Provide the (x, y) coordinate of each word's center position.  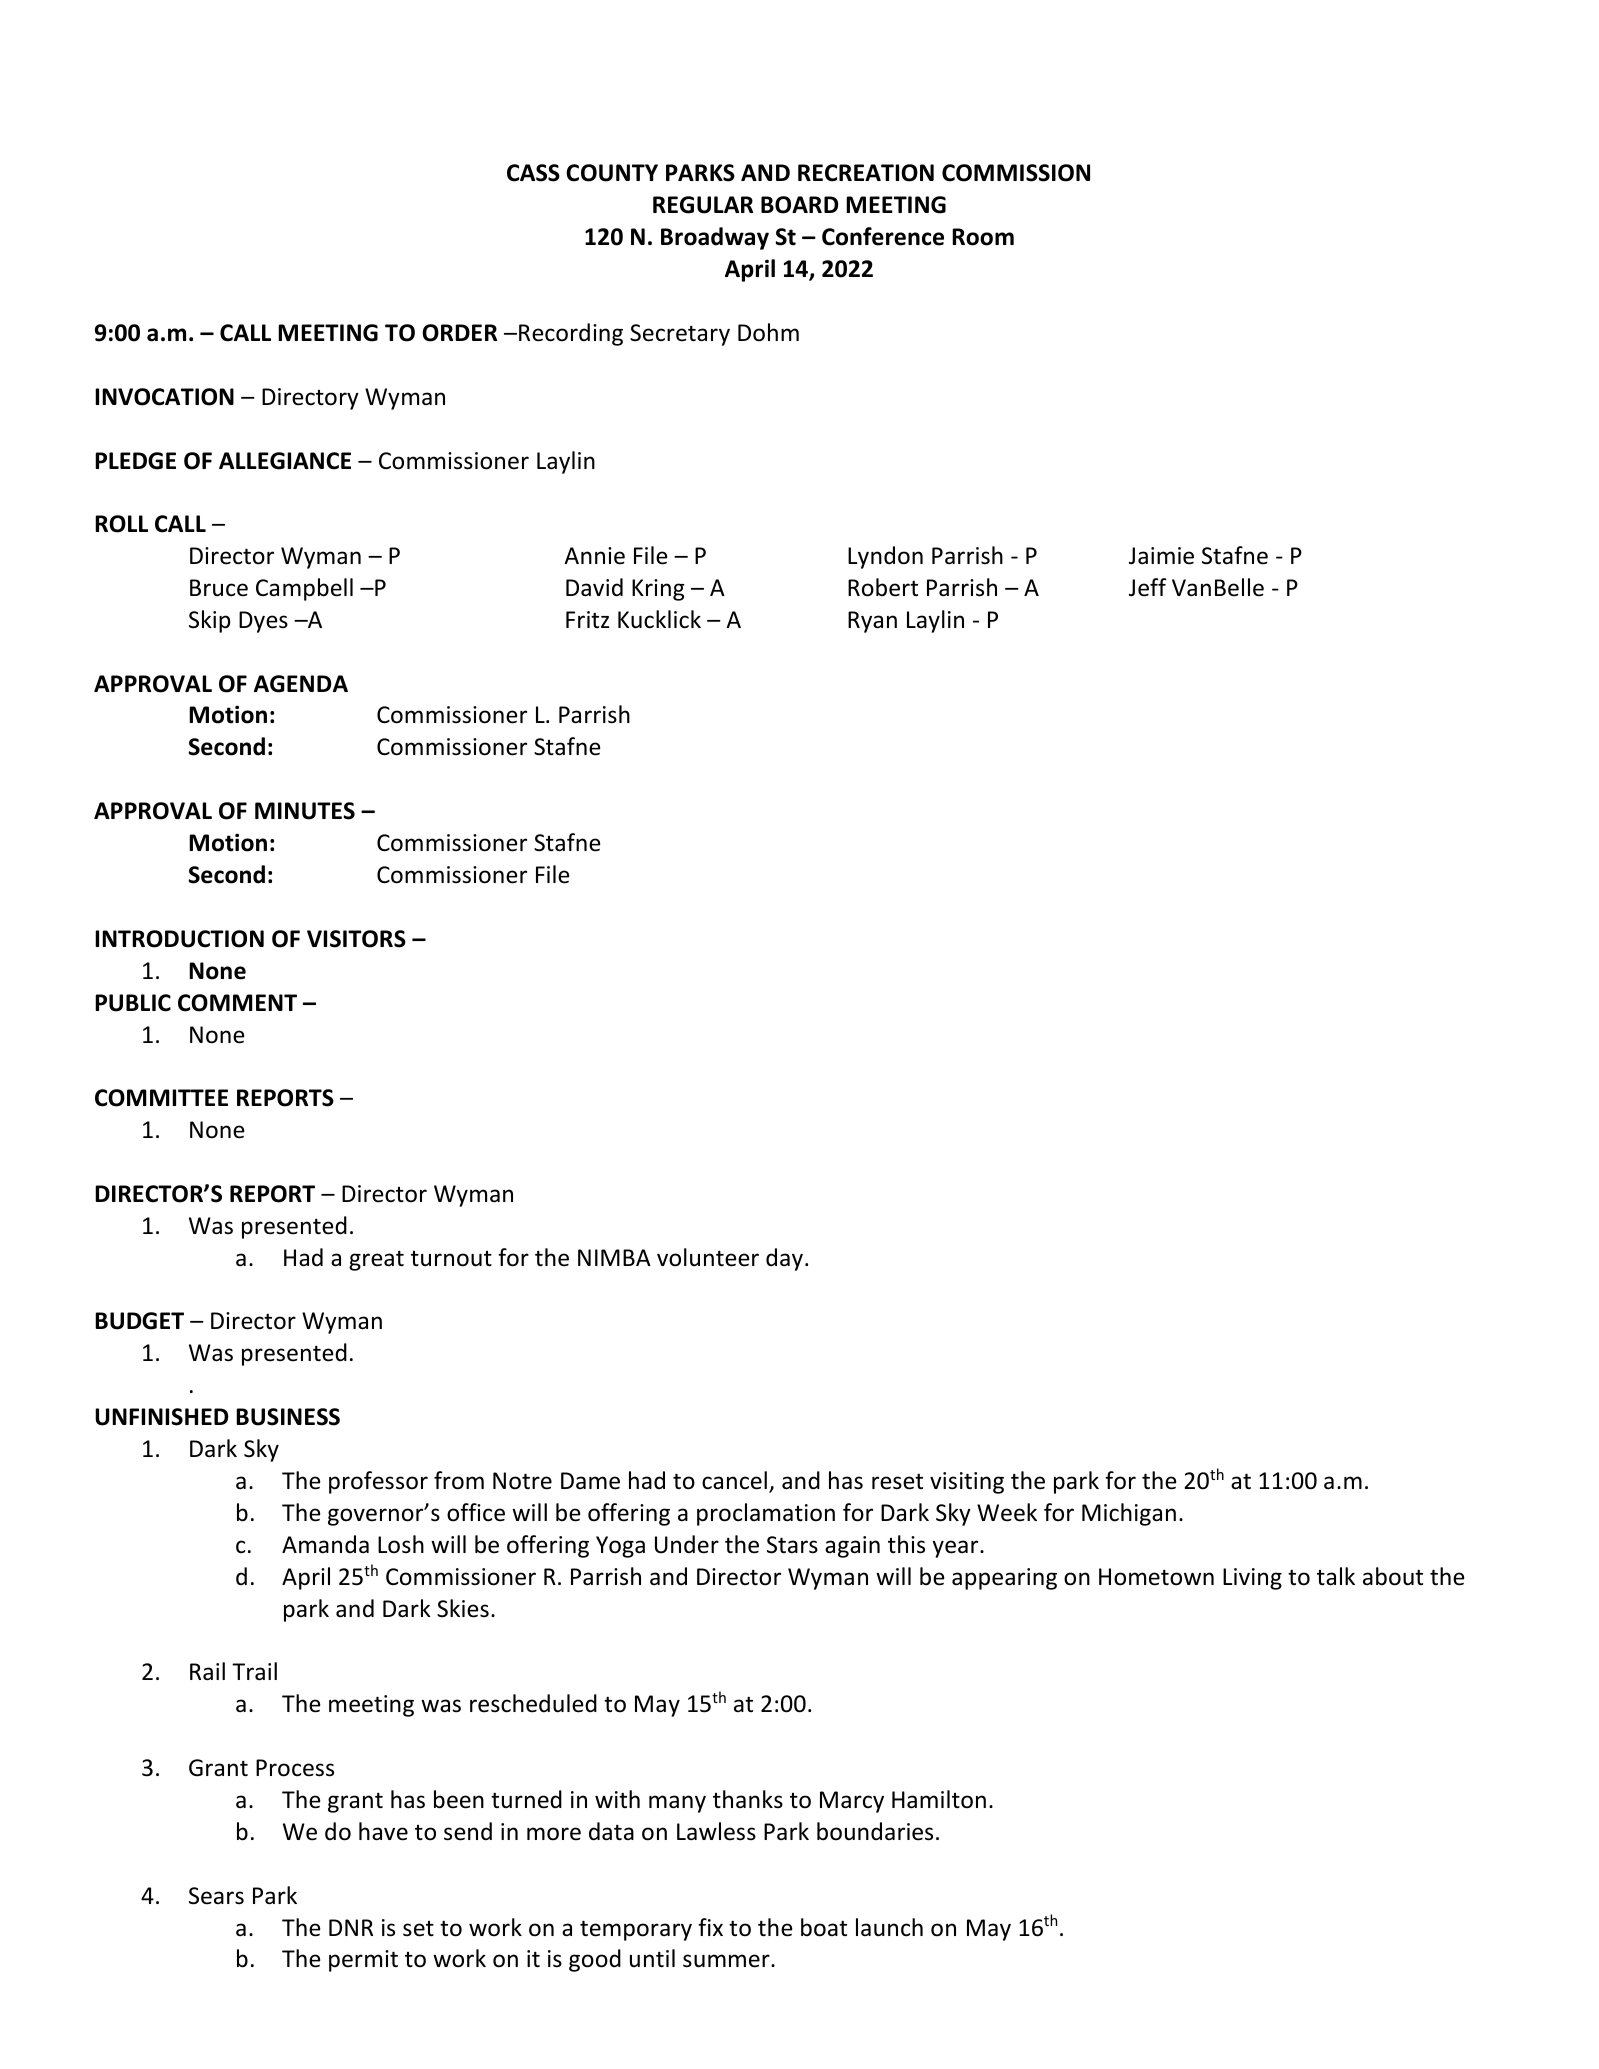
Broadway (715, 238)
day (786, 1259)
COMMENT (237, 1003)
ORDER (459, 333)
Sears (216, 1896)
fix (710, 1927)
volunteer (708, 1257)
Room (983, 237)
